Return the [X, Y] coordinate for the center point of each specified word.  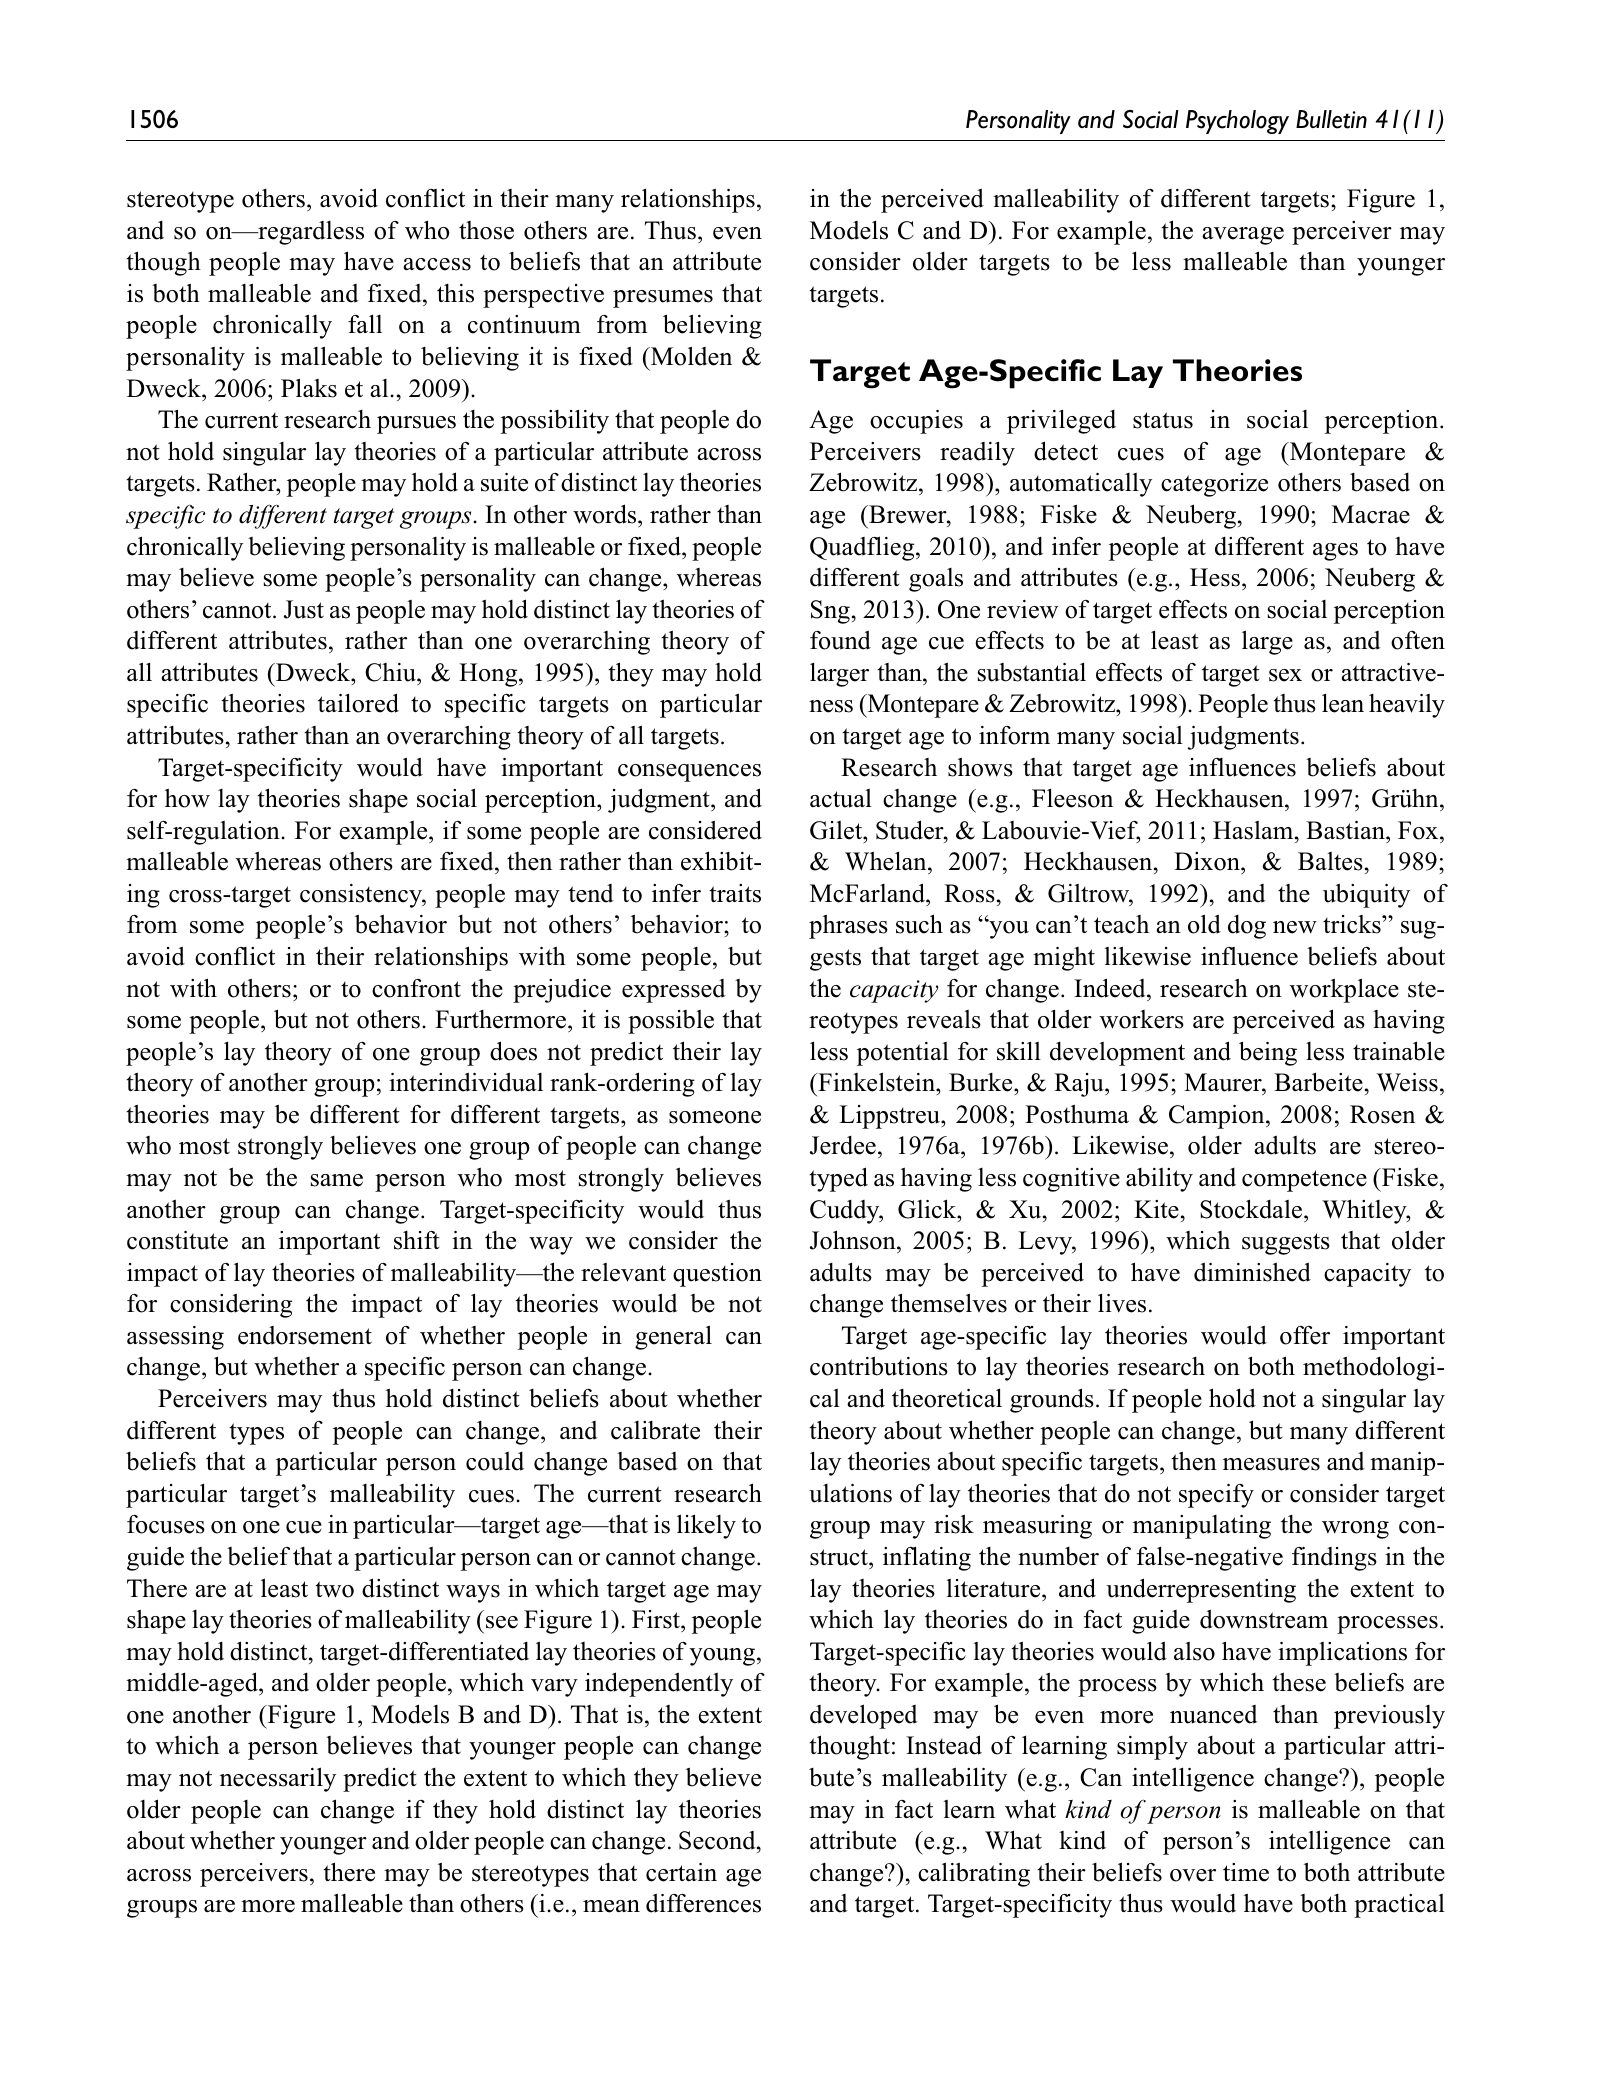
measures [1271, 1464]
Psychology [1237, 122]
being [1268, 1053]
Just [304, 609]
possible [671, 1022]
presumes [663, 299]
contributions [879, 1366]
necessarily [278, 1779]
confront [416, 988]
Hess [1215, 577]
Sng [830, 612]
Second [718, 1840]
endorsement [305, 1335]
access [437, 264]
